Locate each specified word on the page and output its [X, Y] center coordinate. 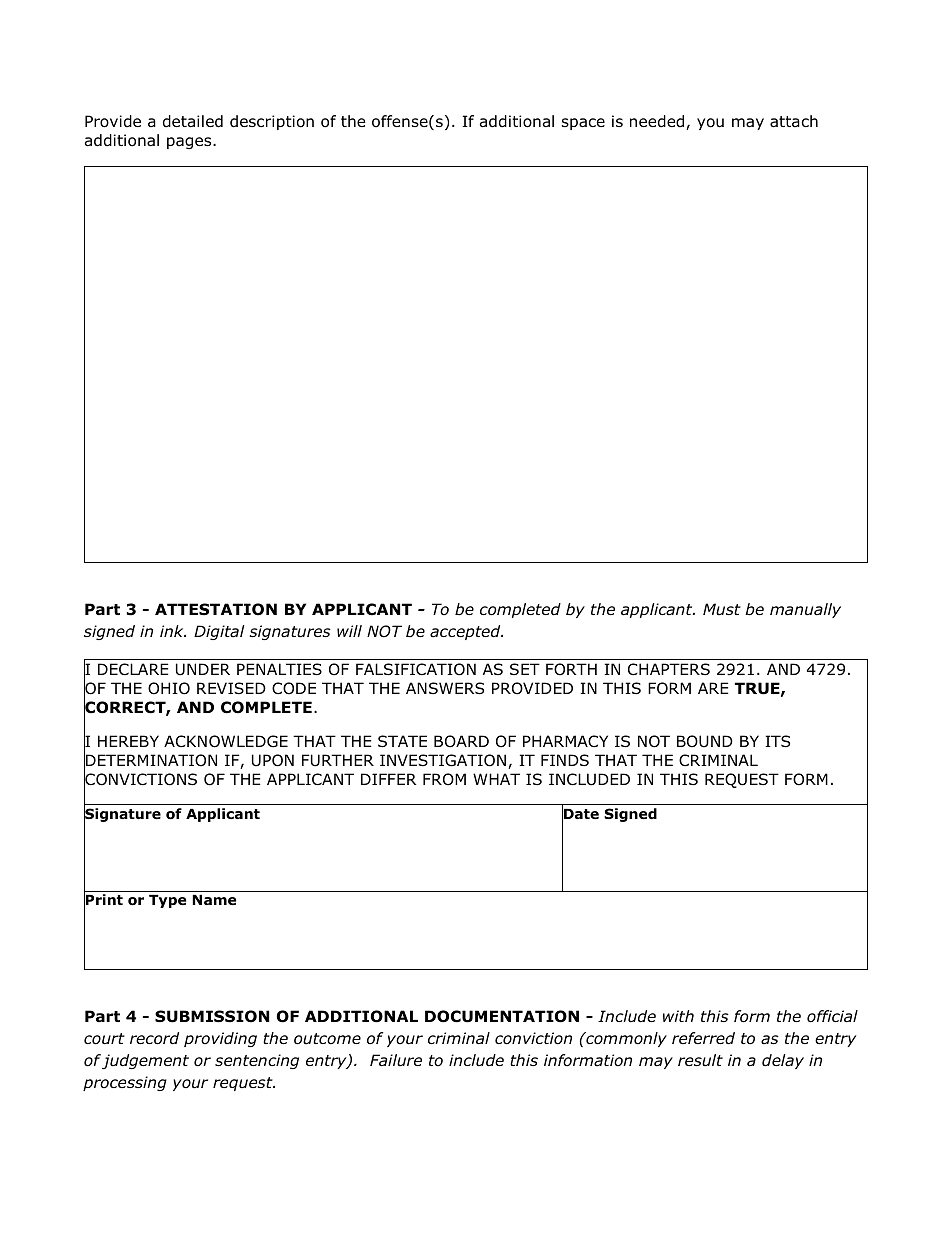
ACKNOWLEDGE [226, 741]
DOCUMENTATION [502, 1016]
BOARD [461, 741]
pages [190, 143]
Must [722, 609]
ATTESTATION [216, 609]
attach [794, 121]
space [583, 124]
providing [220, 1039]
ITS [777, 741]
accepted [466, 632]
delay [783, 1061]
